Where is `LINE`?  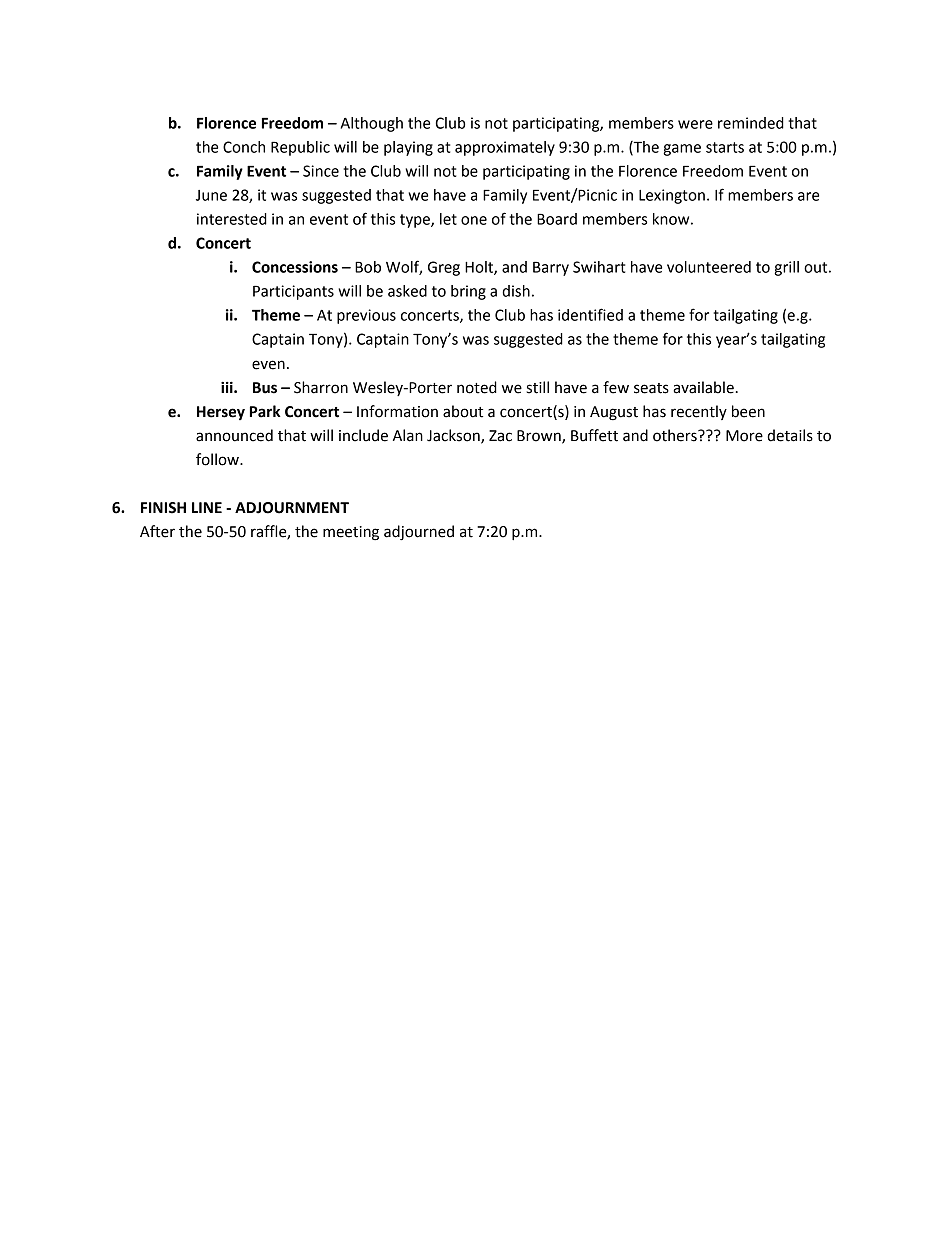
LINE is located at coordinates (207, 507).
